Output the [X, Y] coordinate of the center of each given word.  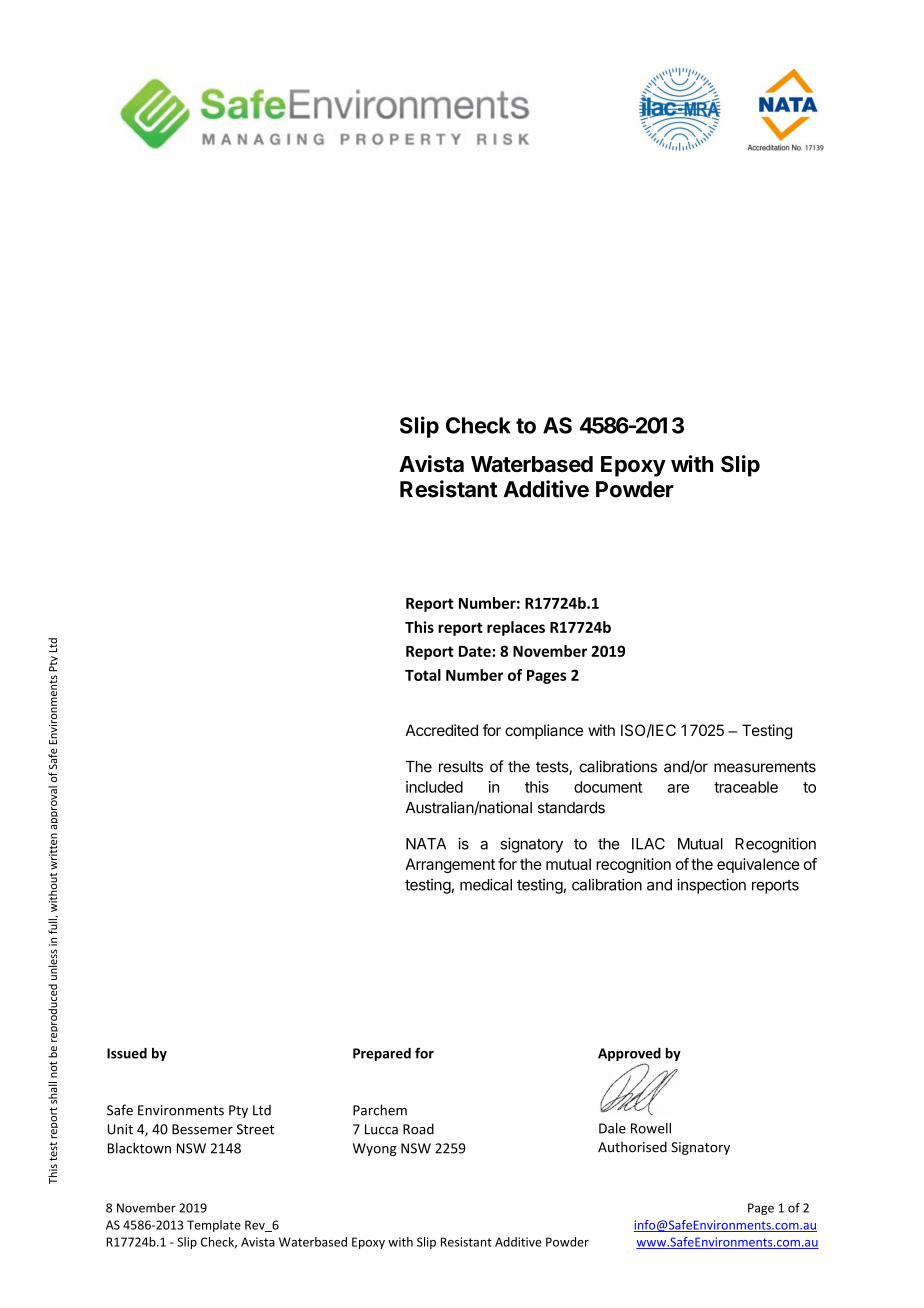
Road [418, 1129]
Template [214, 1226]
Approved [629, 1056]
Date [476, 651]
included [434, 787]
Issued [127, 1053]
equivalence [758, 865]
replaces [516, 628]
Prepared [382, 1054]
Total [423, 675]
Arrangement [450, 865]
